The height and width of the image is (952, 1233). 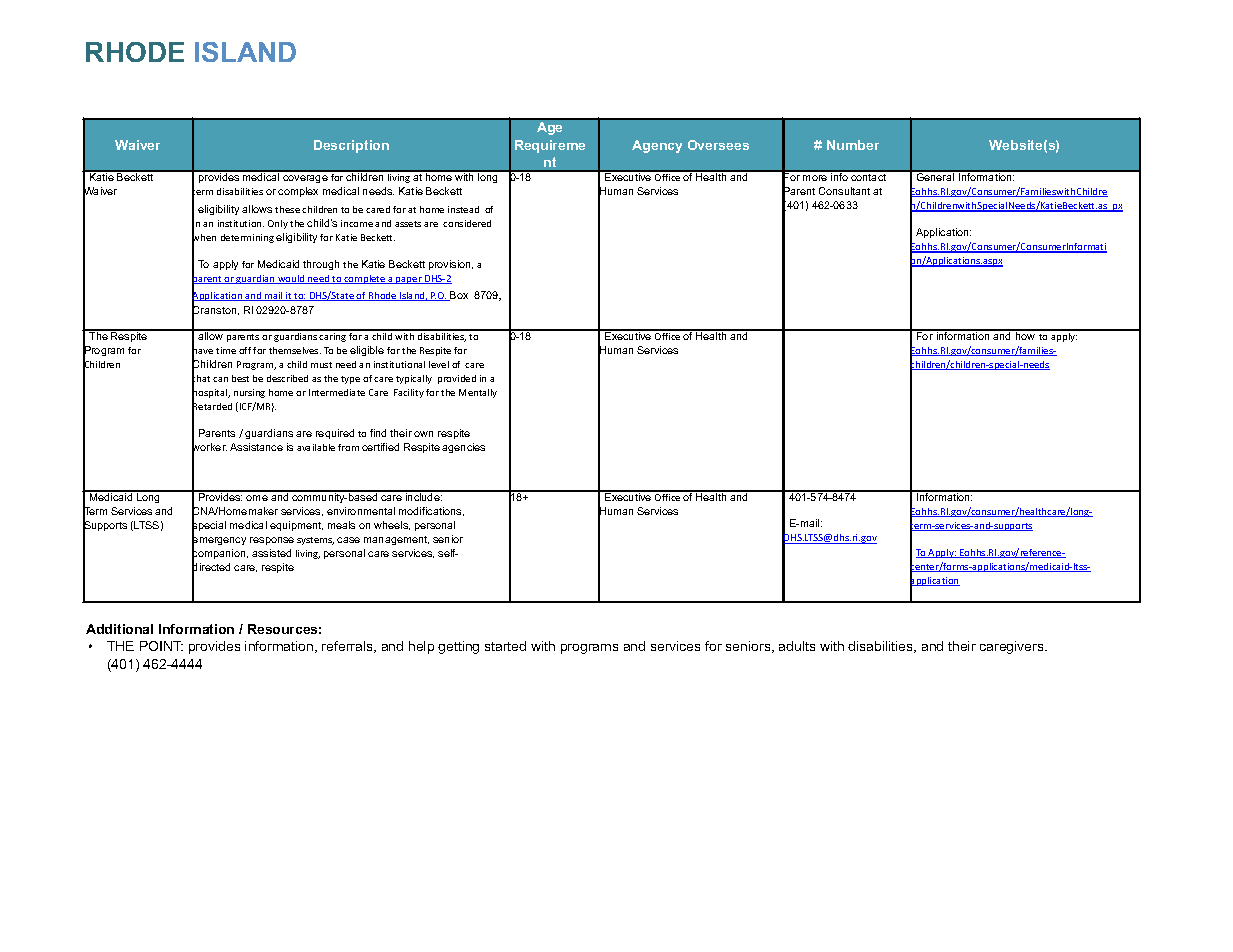 I want to click on Box, so click(x=458, y=296).
